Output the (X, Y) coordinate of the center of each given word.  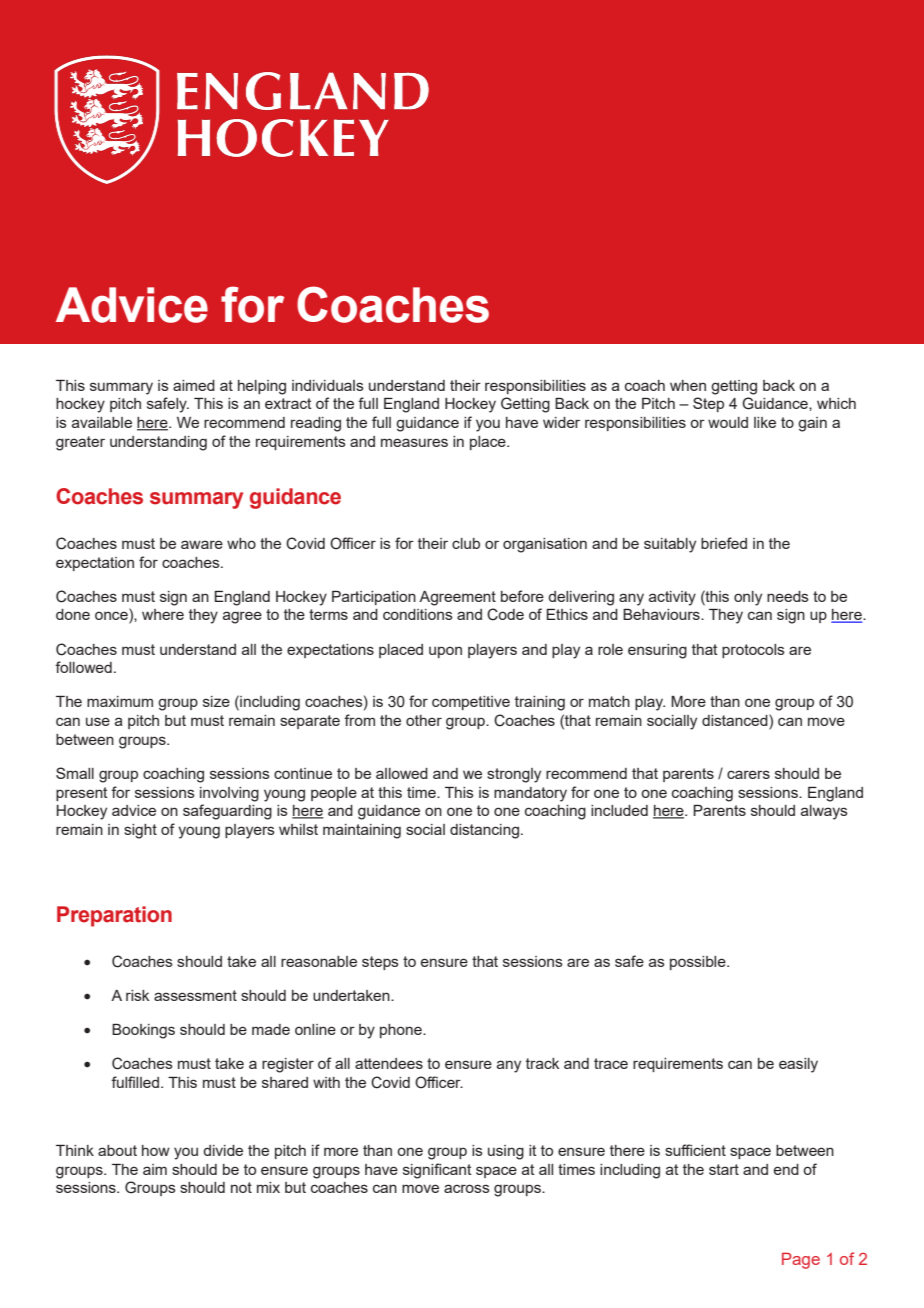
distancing (484, 831)
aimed (194, 385)
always (824, 812)
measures (414, 442)
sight (140, 831)
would (728, 422)
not (241, 1187)
